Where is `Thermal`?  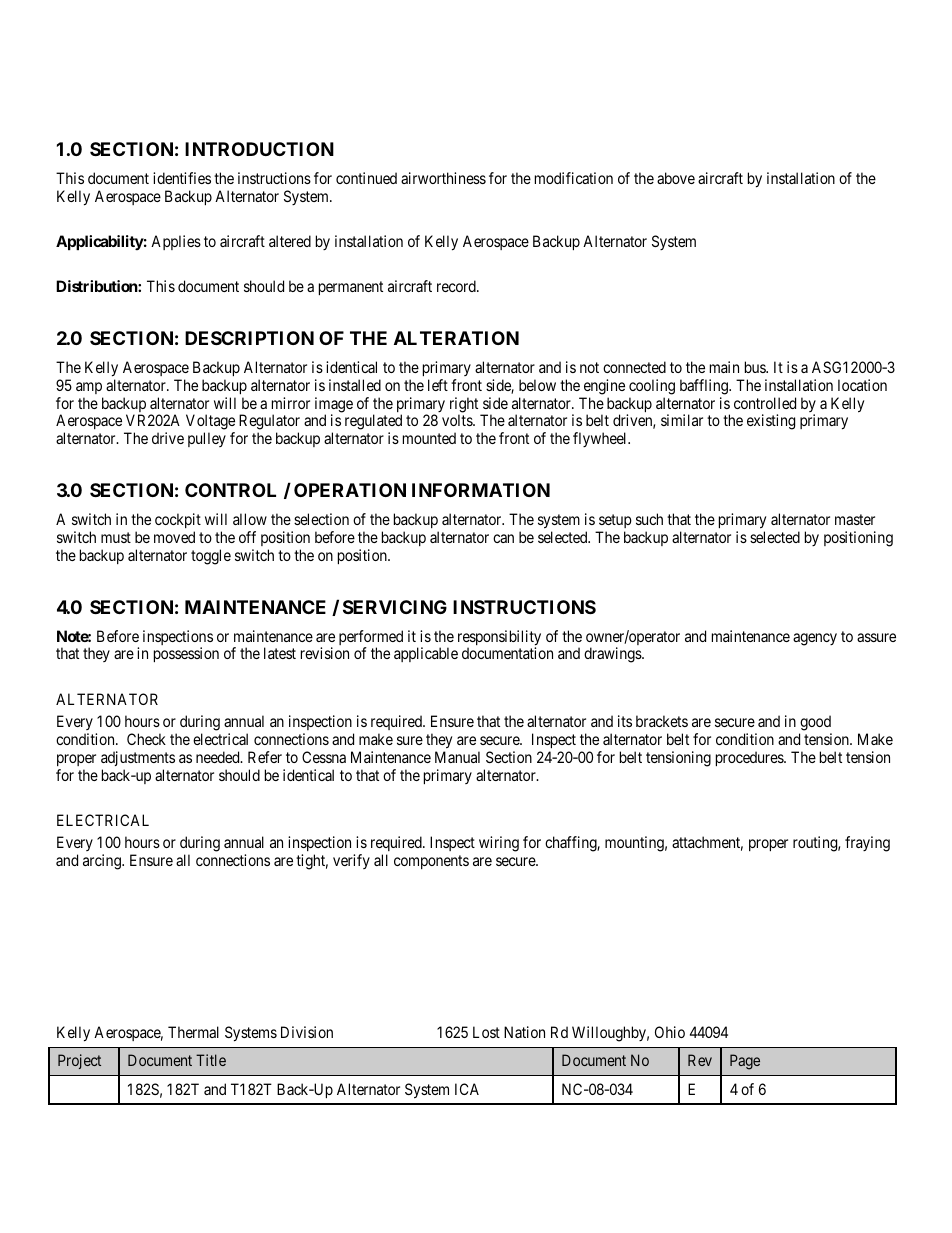 Thermal is located at coordinates (193, 1032).
